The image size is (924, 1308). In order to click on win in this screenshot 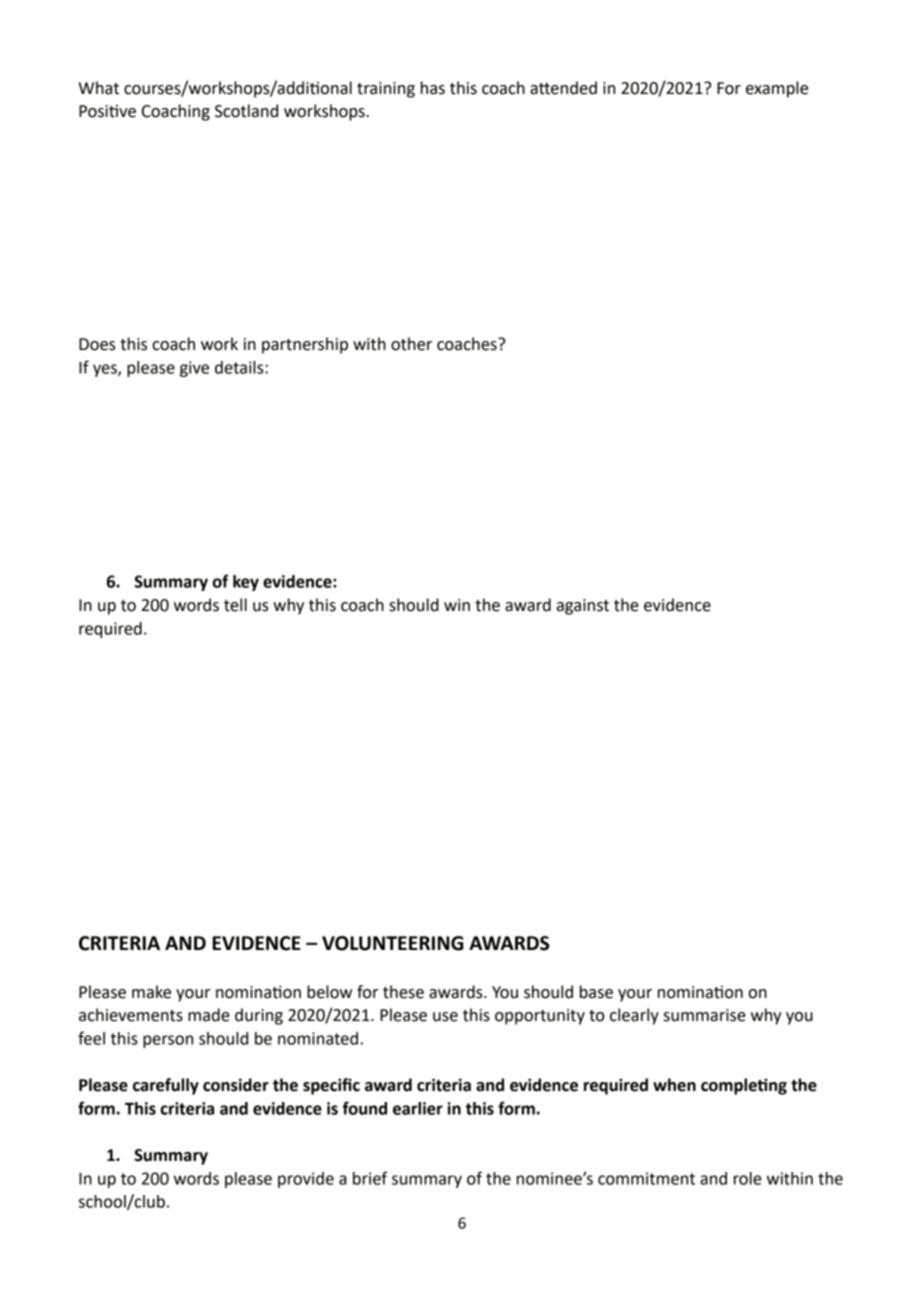, I will do `click(457, 605)`.
